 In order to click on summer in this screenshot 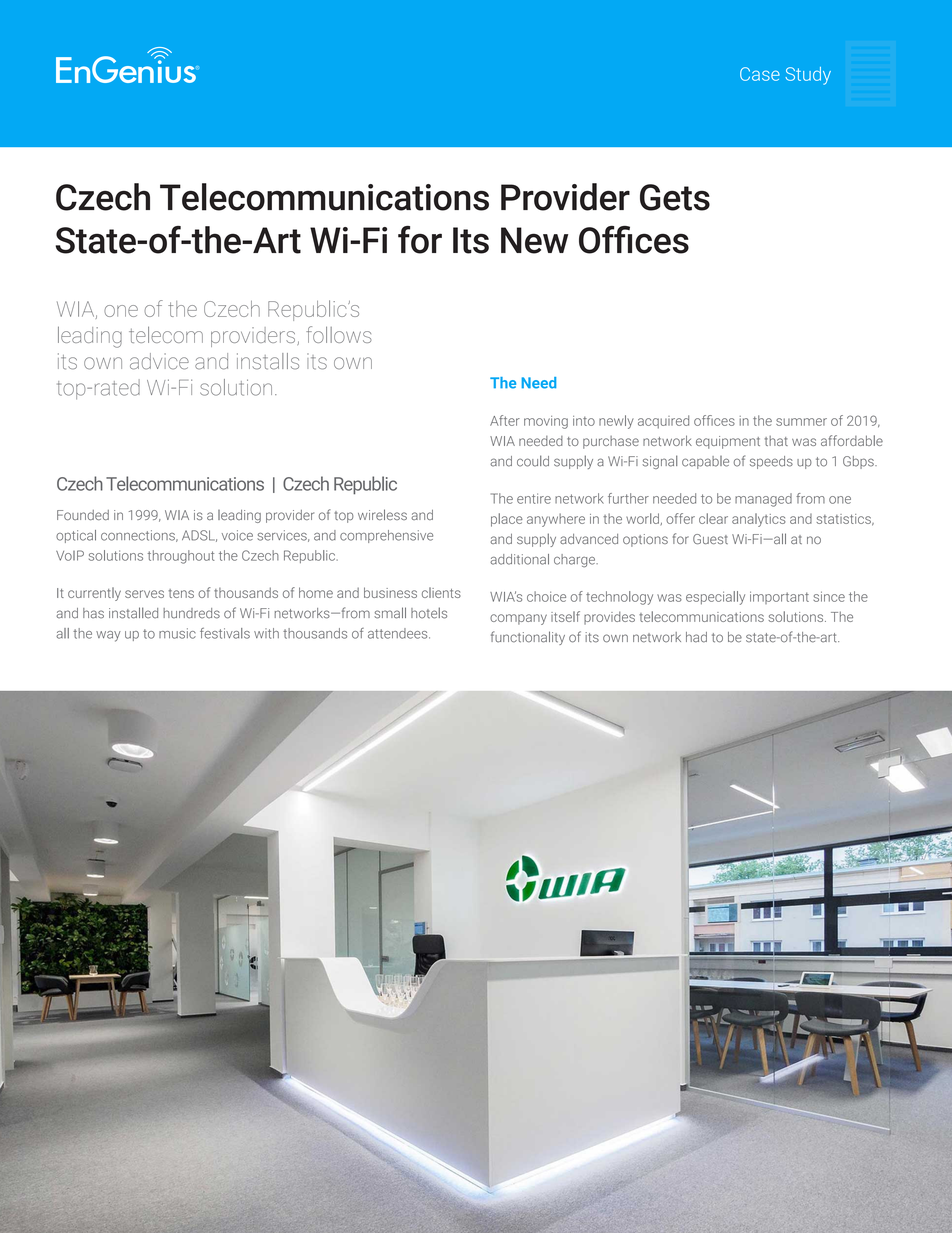, I will do `click(801, 422)`.
